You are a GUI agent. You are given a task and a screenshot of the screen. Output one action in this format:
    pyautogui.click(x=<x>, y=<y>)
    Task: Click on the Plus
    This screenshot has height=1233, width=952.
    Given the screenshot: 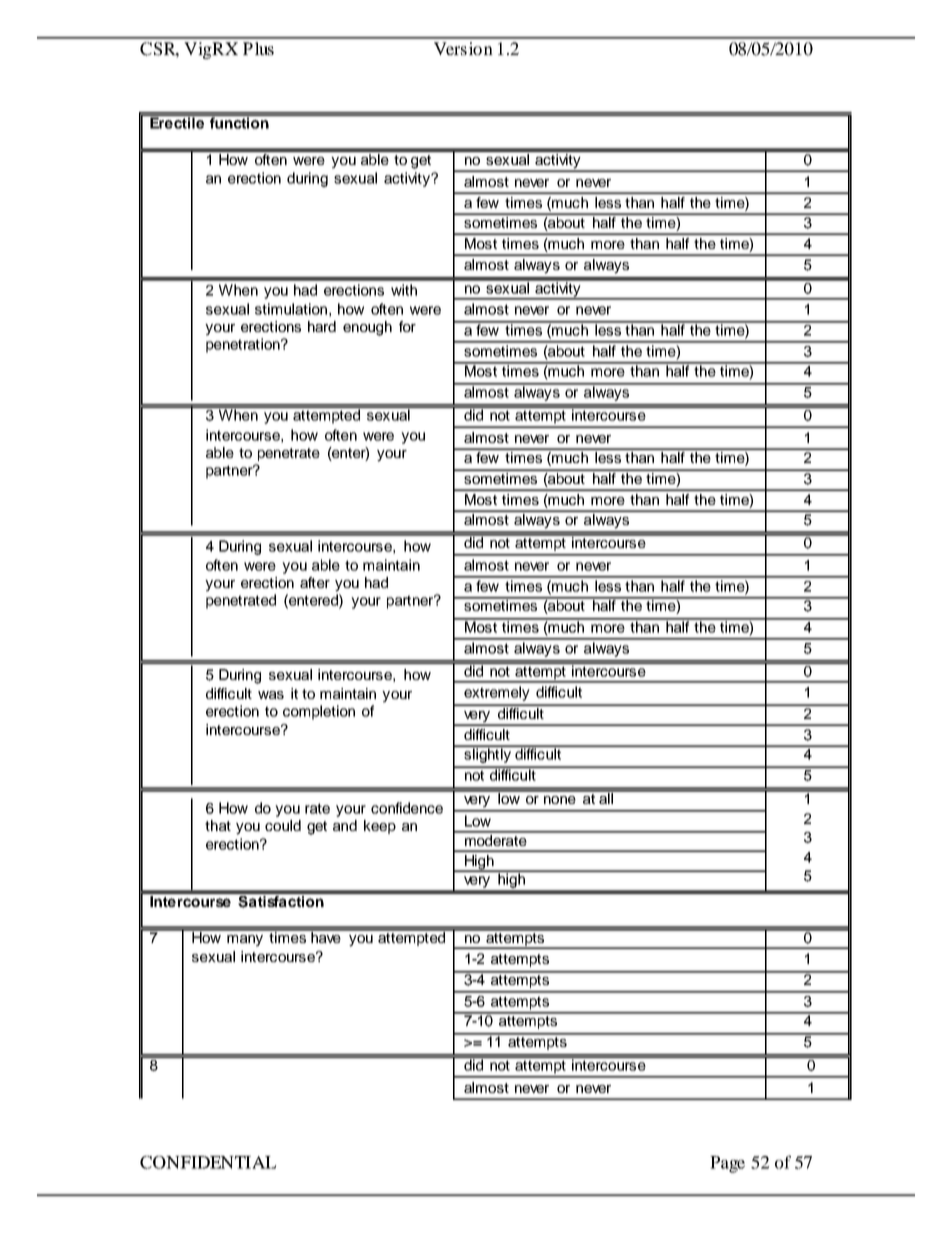 What is the action you would take?
    pyautogui.click(x=258, y=48)
